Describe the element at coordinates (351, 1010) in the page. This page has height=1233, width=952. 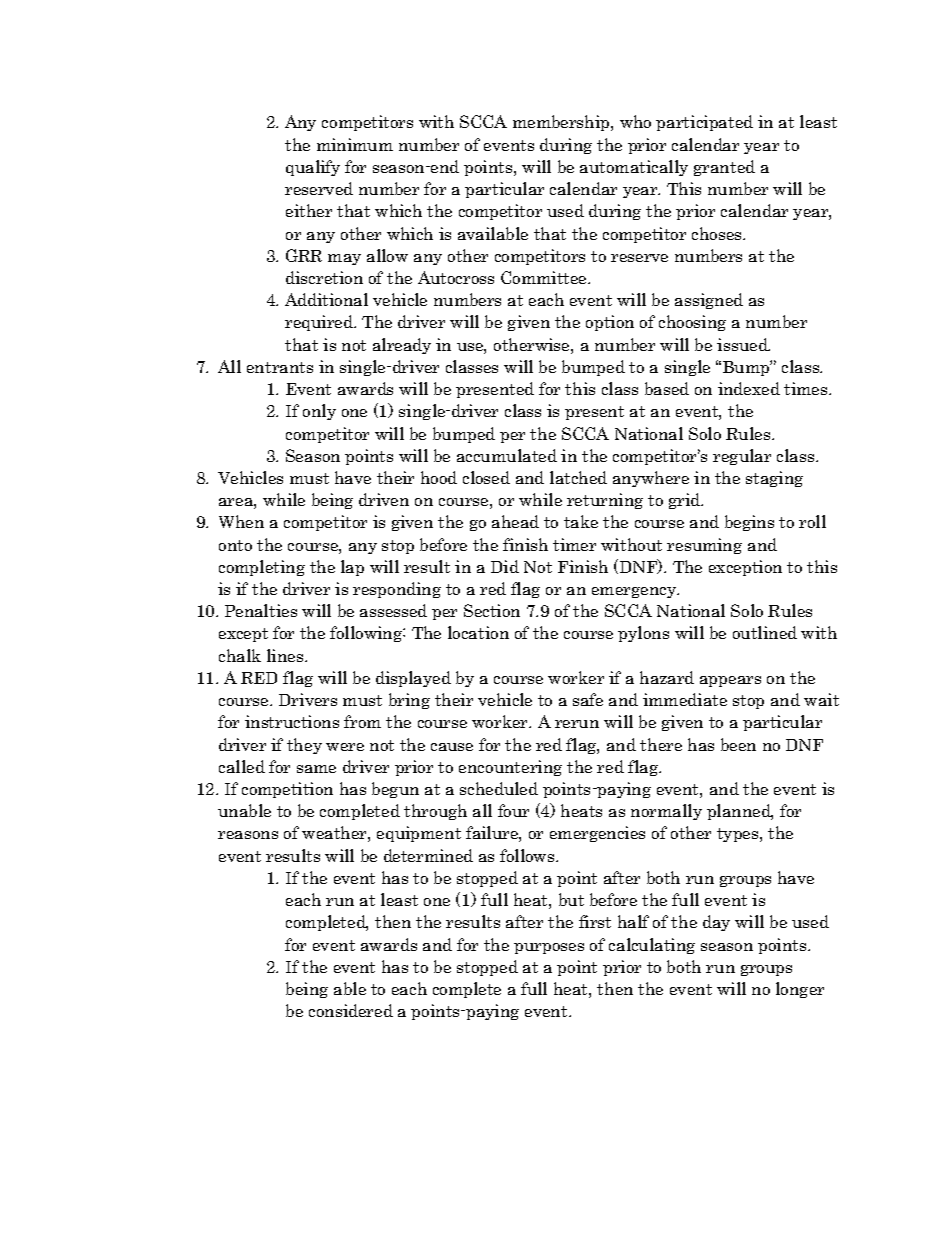
I see `considered` at that location.
